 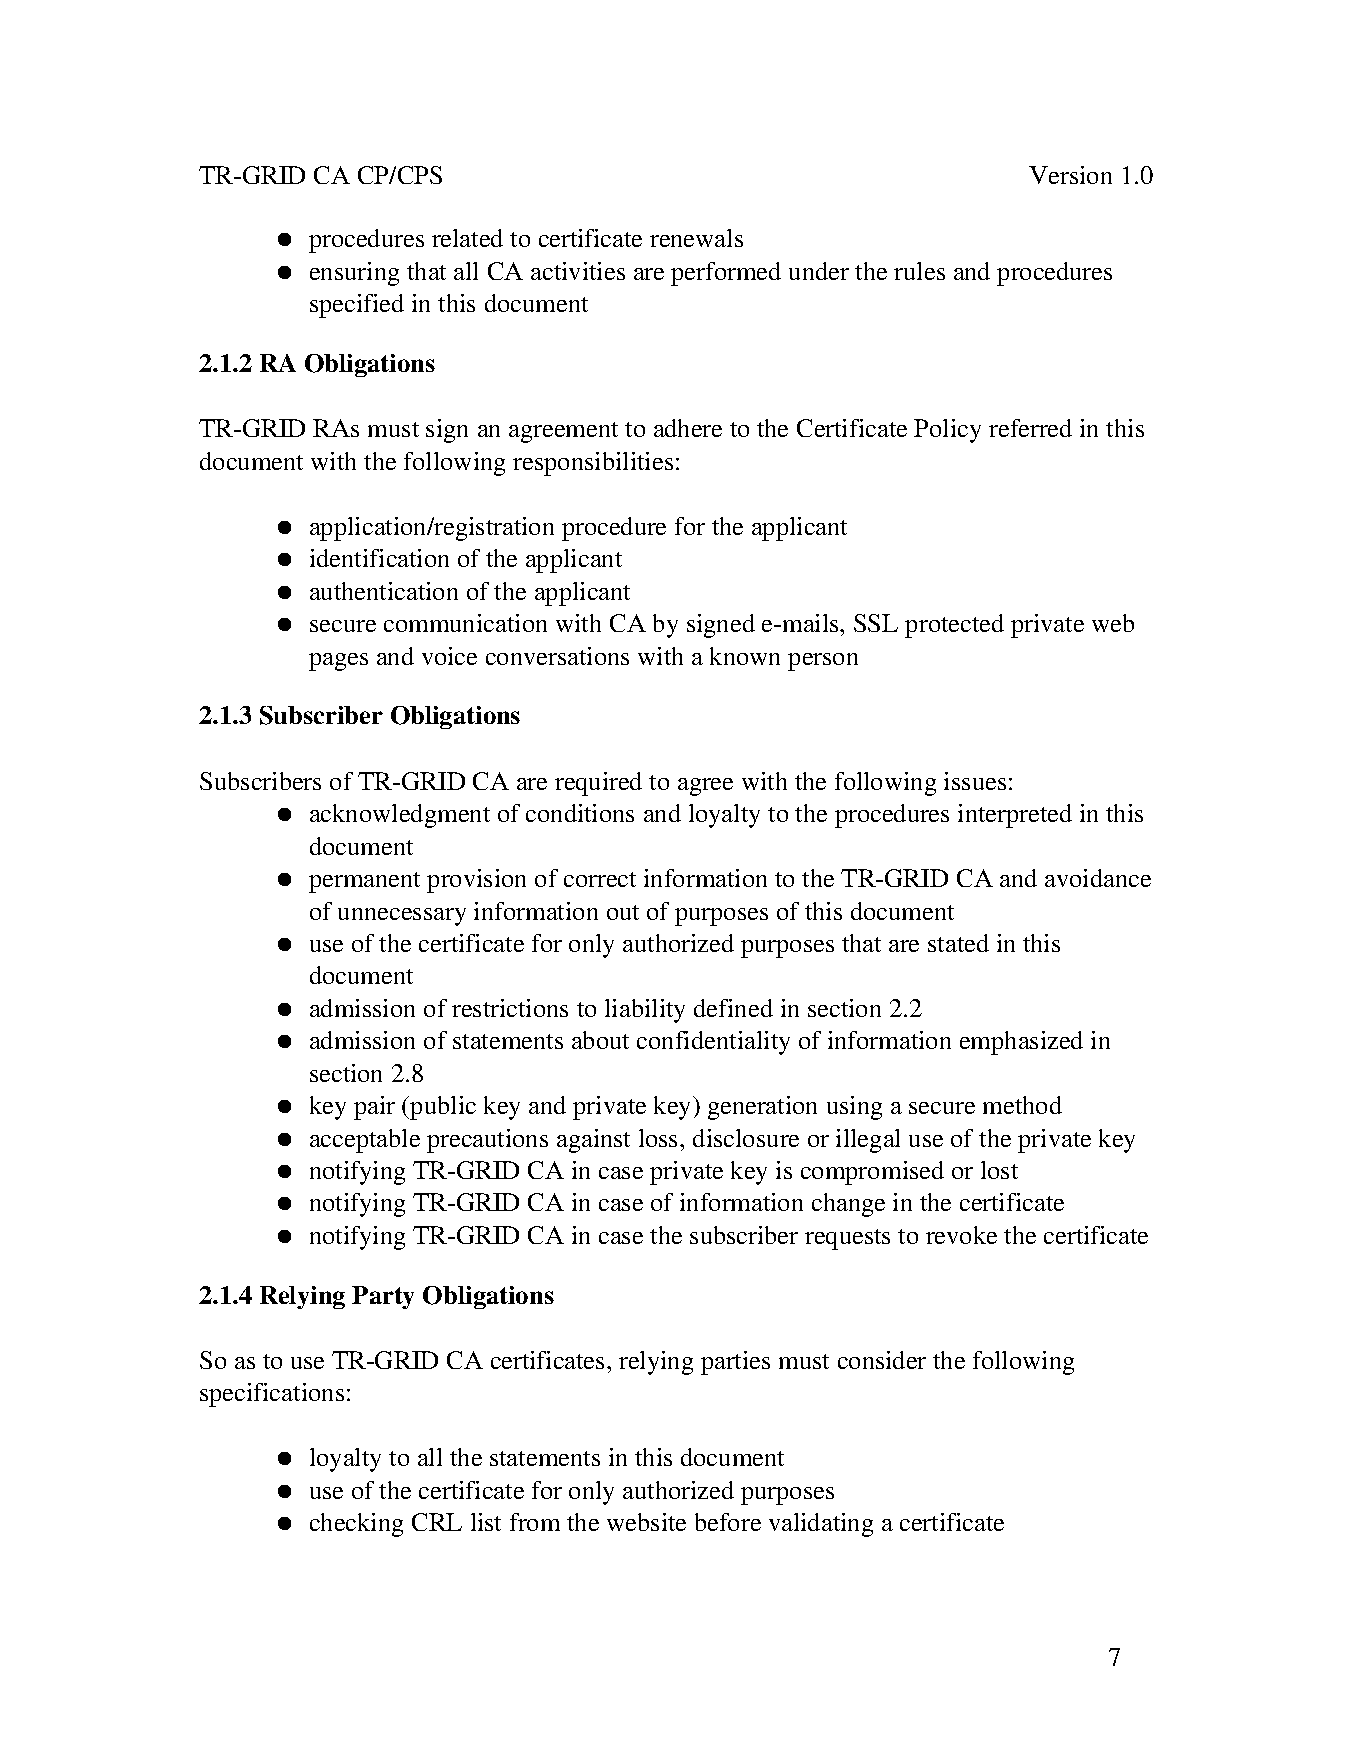 What do you see at coordinates (1021, 1043) in the image?
I see `emphasized` at bounding box center [1021, 1043].
